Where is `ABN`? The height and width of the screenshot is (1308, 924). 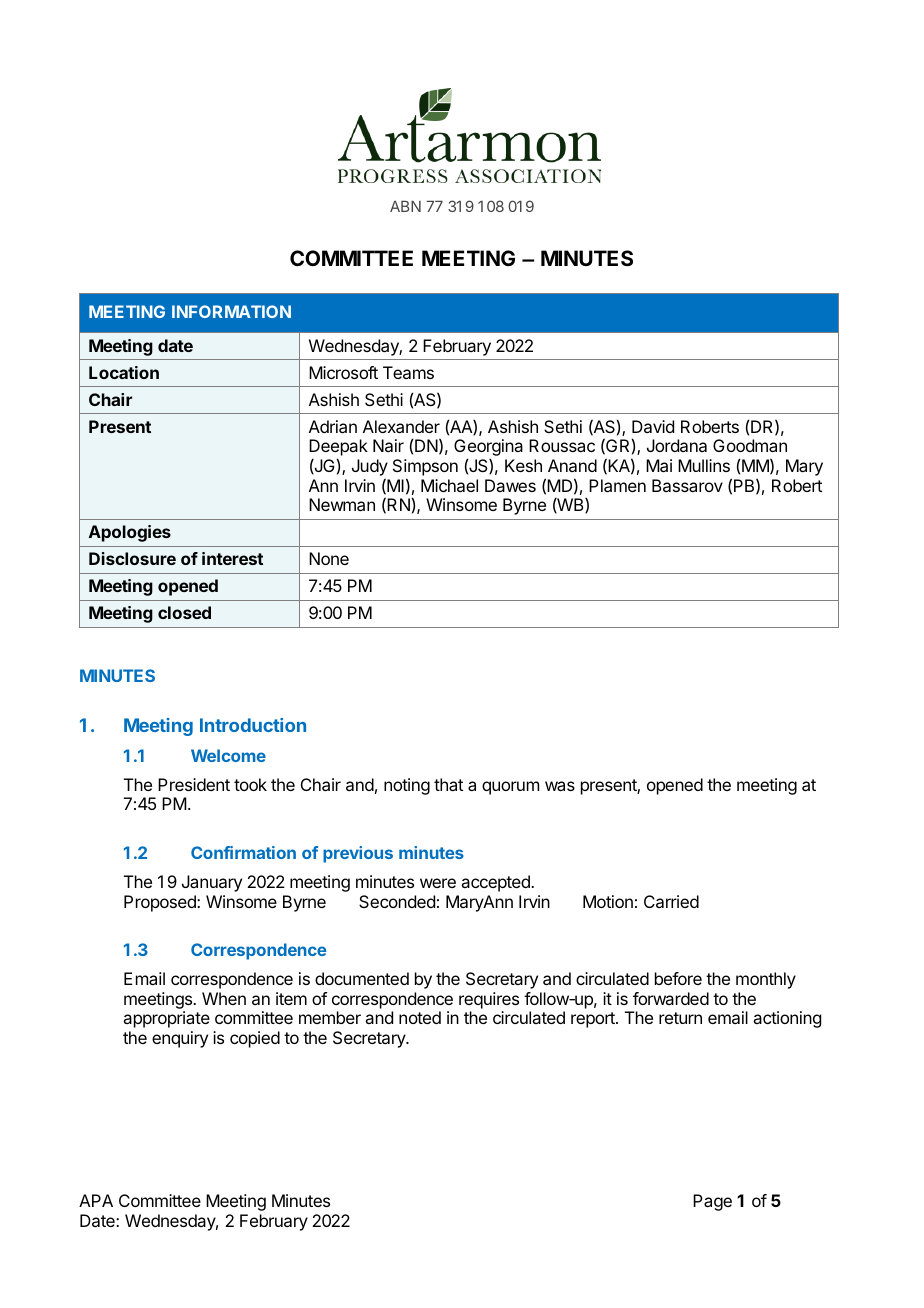
ABN is located at coordinates (405, 206).
